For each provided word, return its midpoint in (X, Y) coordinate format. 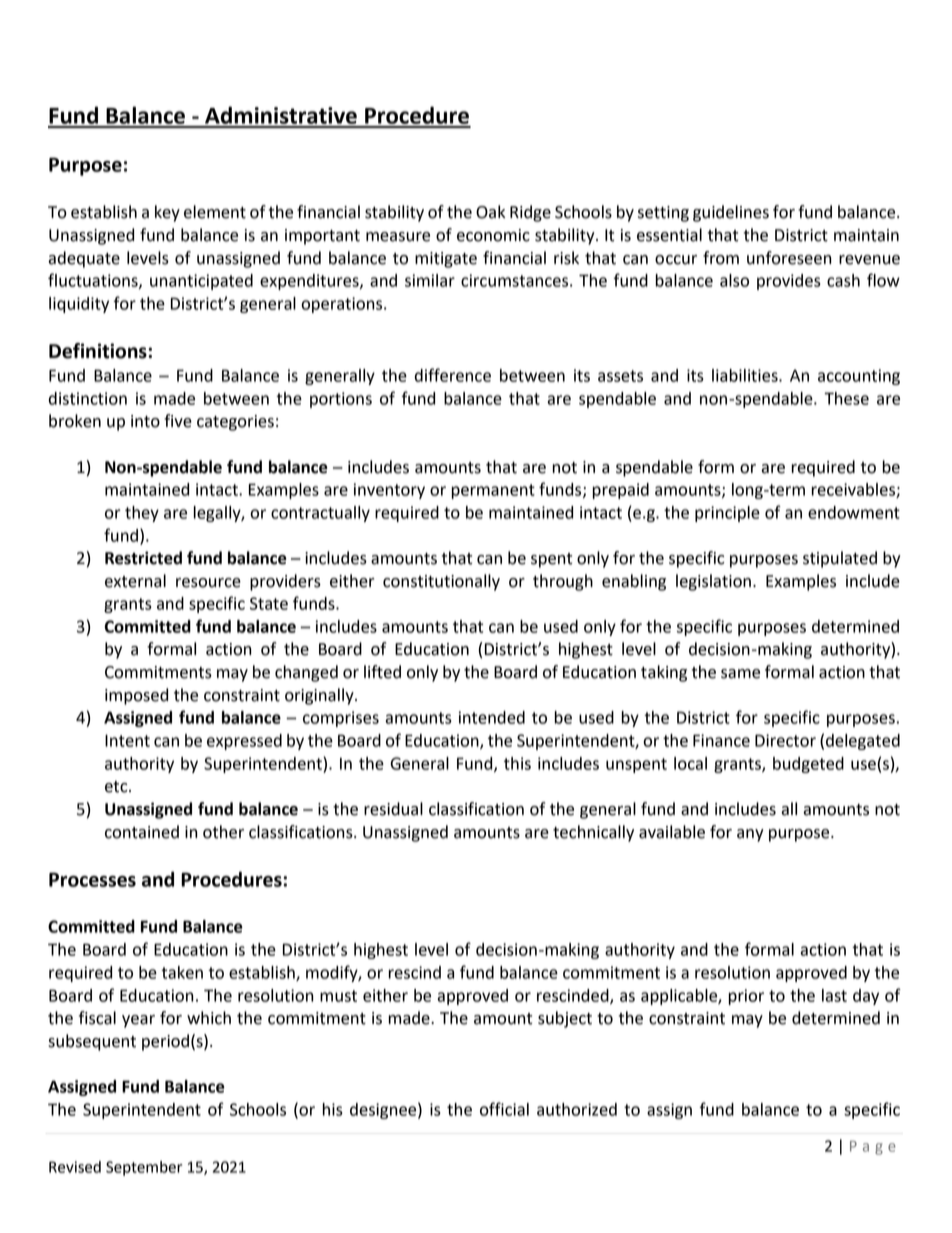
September (144, 1168)
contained (142, 832)
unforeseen (789, 258)
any (750, 835)
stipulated (840, 559)
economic (493, 235)
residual (393, 809)
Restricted (143, 558)
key (167, 213)
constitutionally (441, 582)
